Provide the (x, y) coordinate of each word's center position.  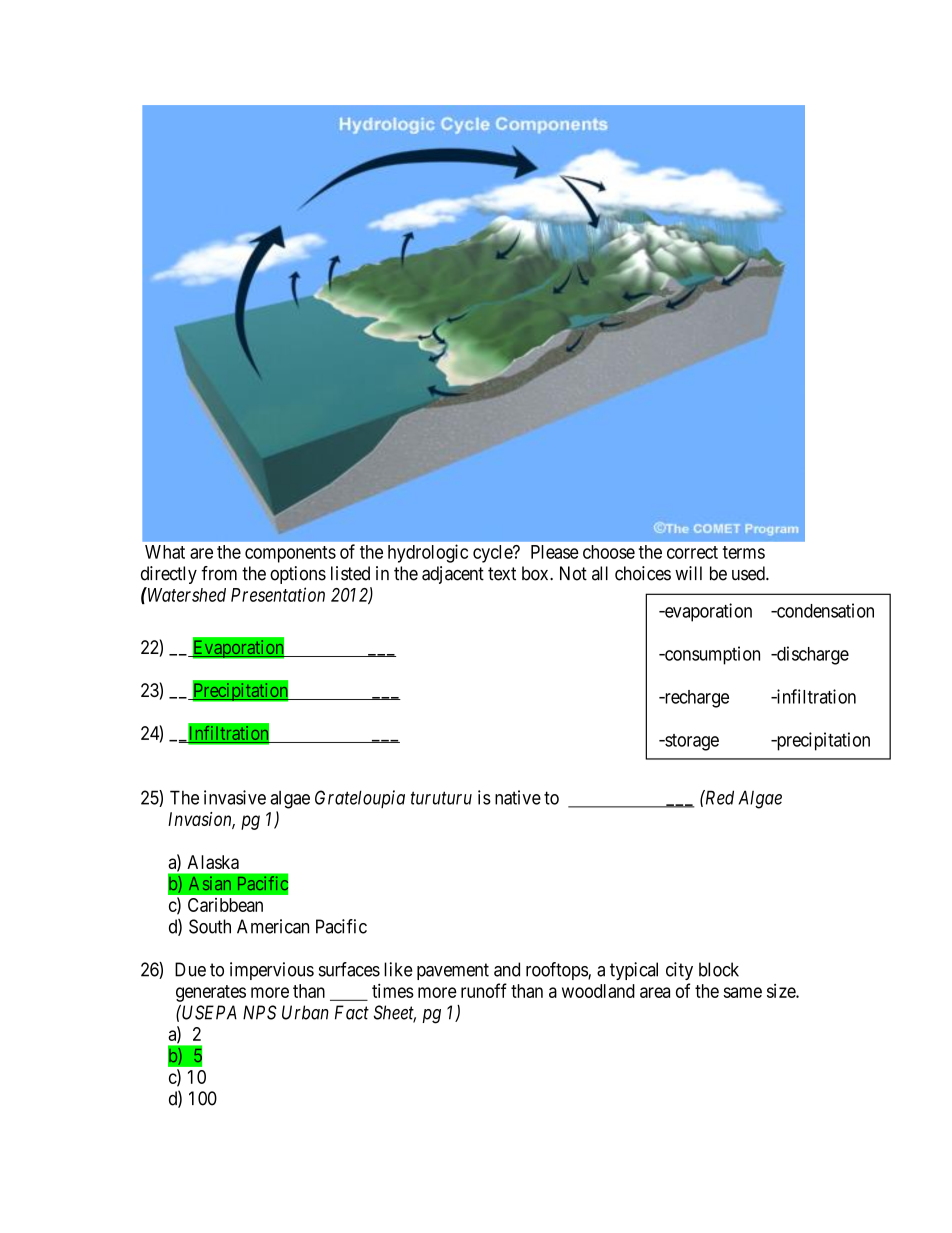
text (502, 574)
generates (211, 993)
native (518, 797)
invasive (235, 797)
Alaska (213, 862)
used (749, 573)
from (219, 573)
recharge (695, 699)
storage (691, 742)
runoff (484, 990)
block (719, 969)
